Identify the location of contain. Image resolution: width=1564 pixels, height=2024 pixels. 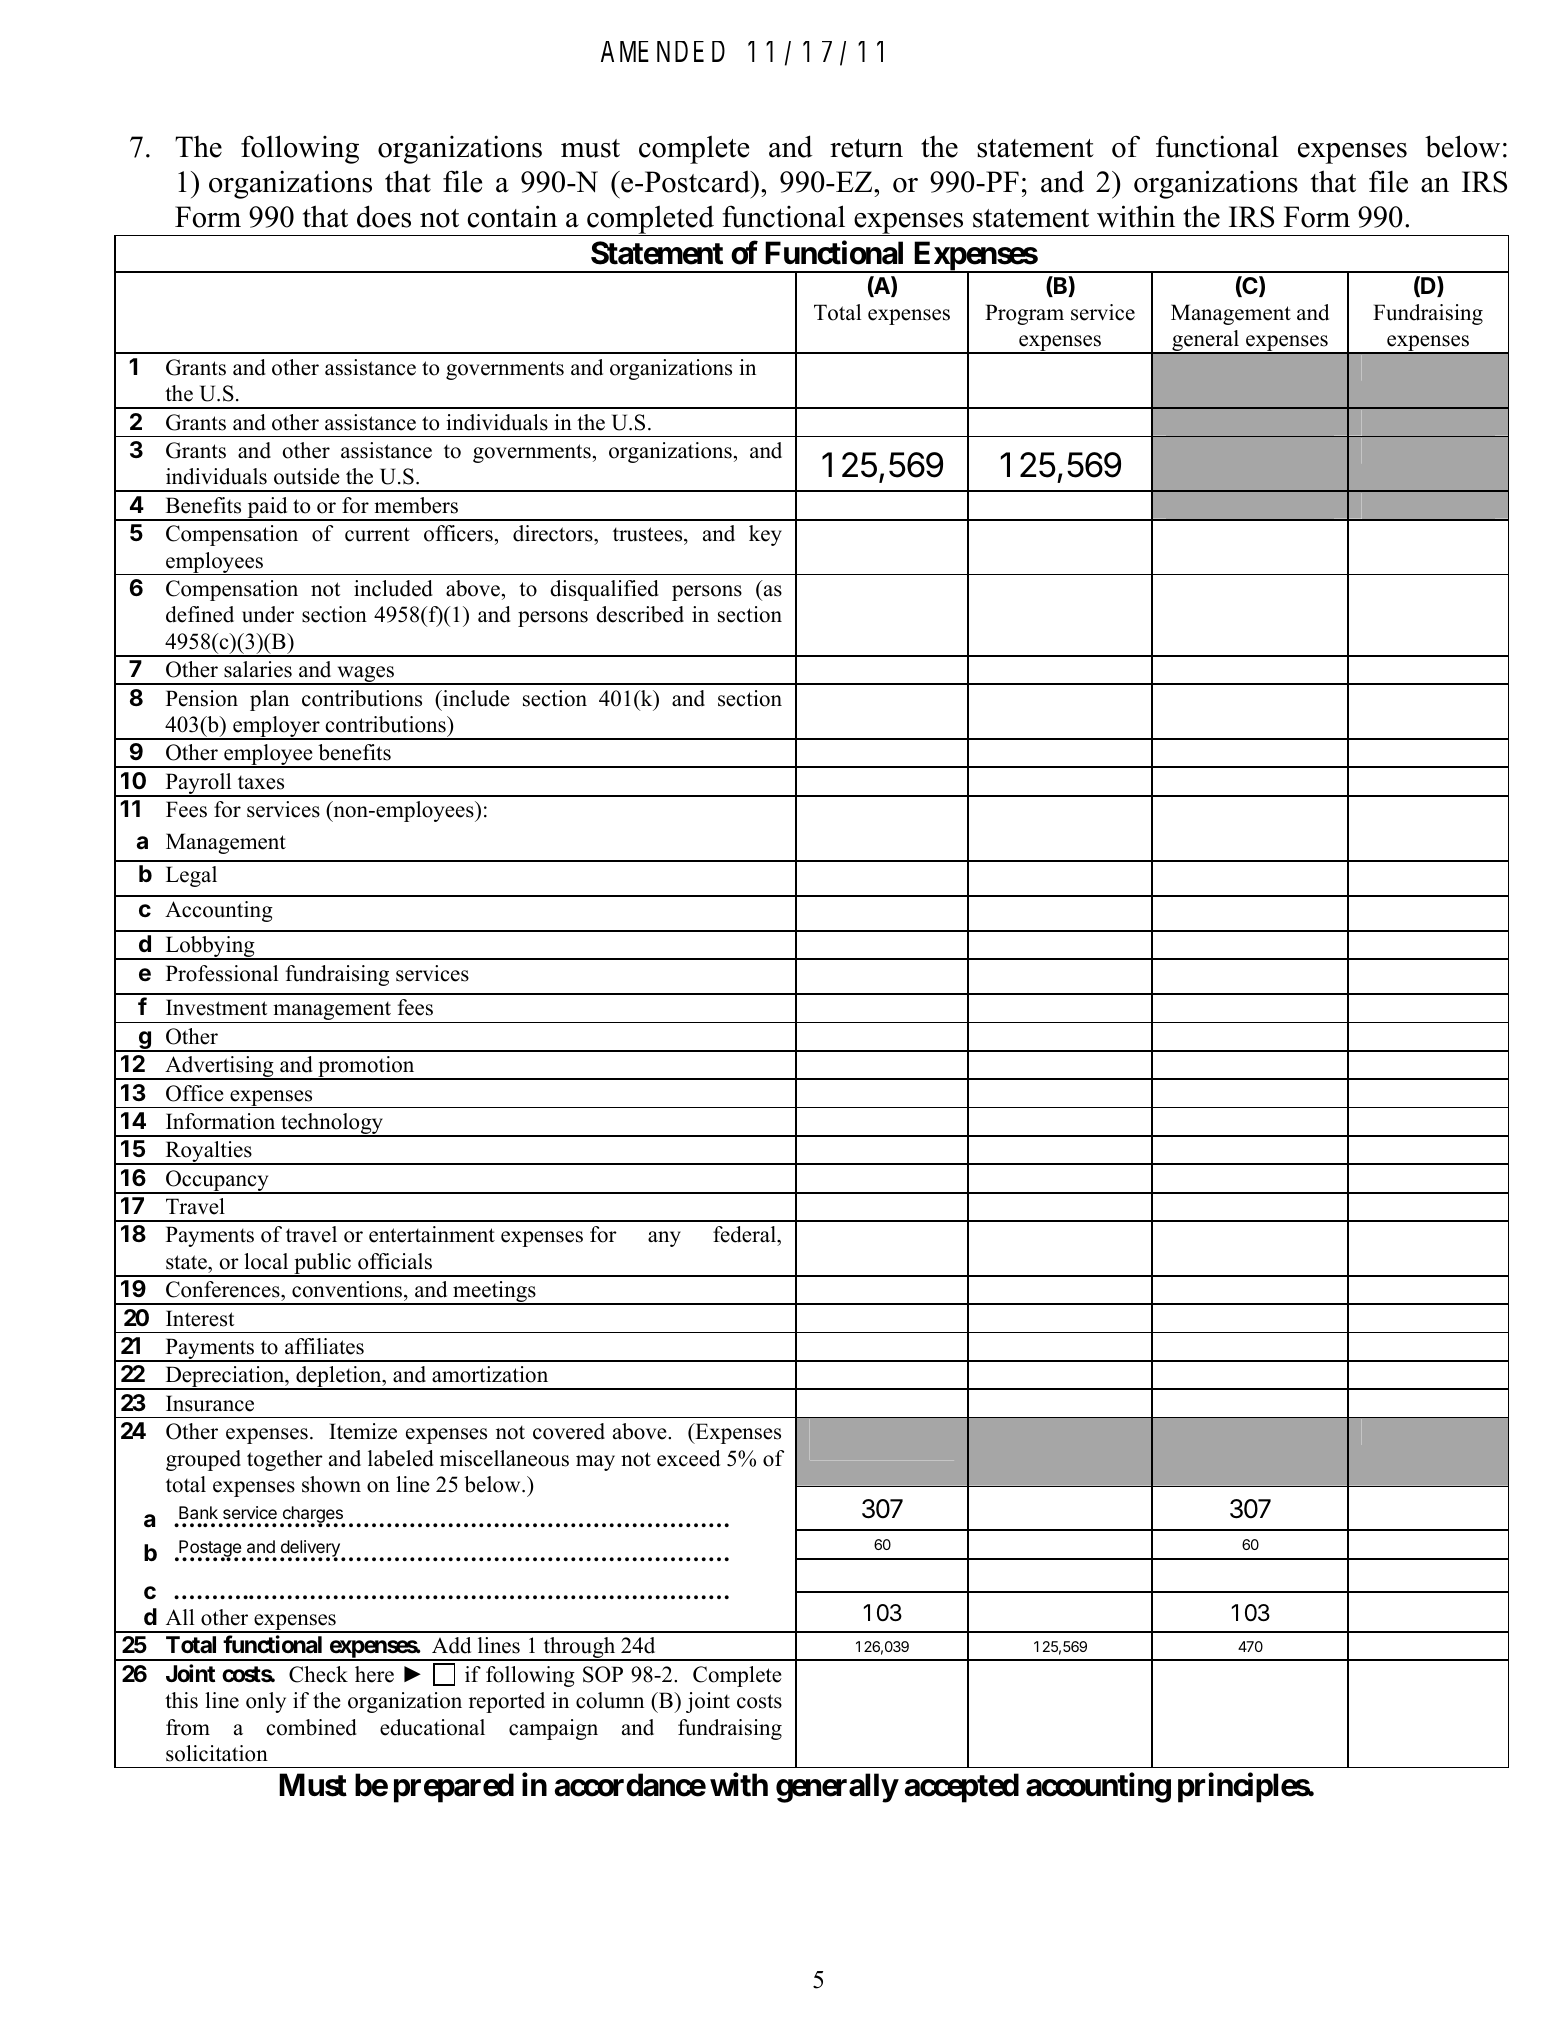
(512, 216).
